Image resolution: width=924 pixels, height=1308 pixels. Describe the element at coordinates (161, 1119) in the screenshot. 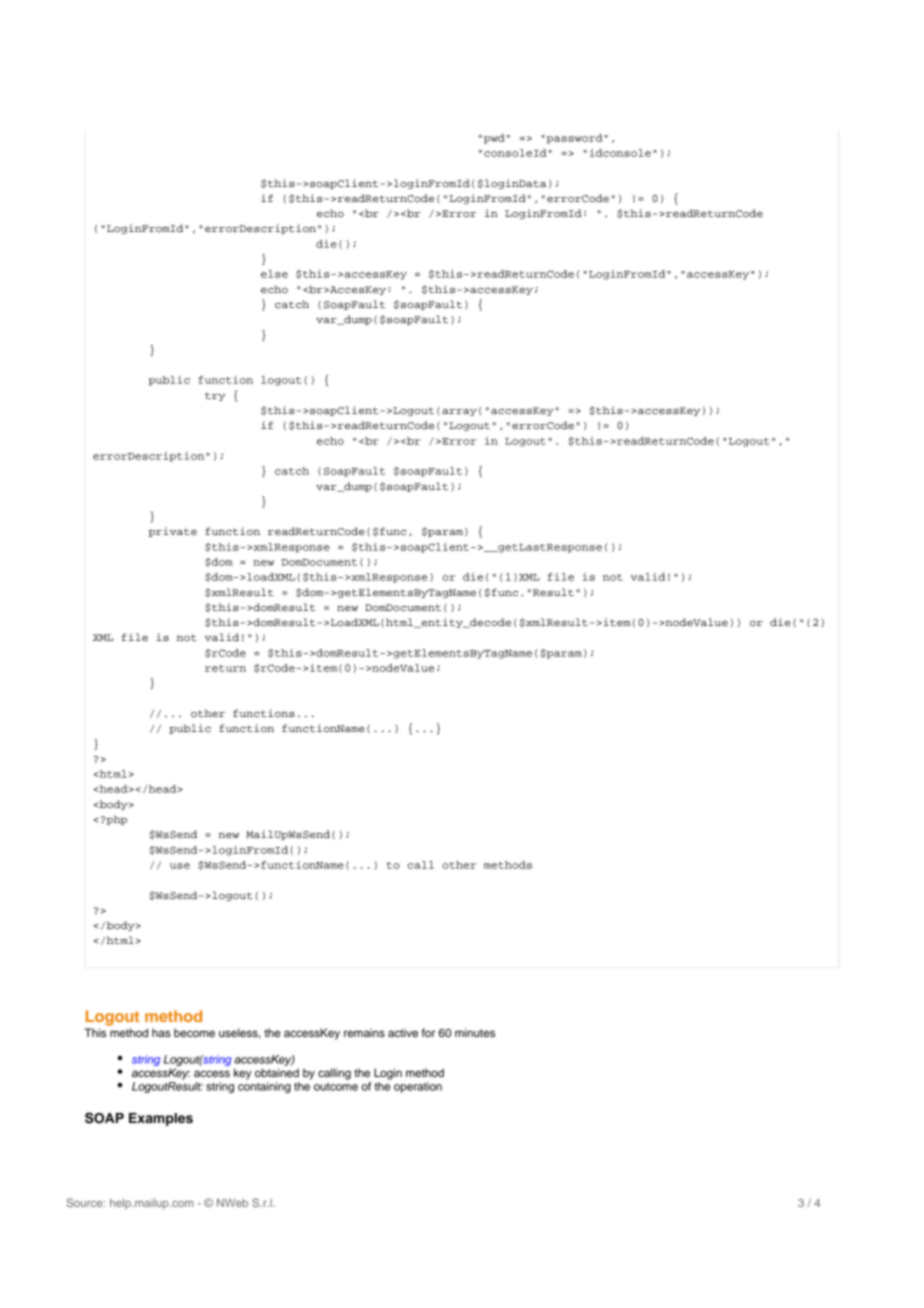

I see `Examples` at that location.
